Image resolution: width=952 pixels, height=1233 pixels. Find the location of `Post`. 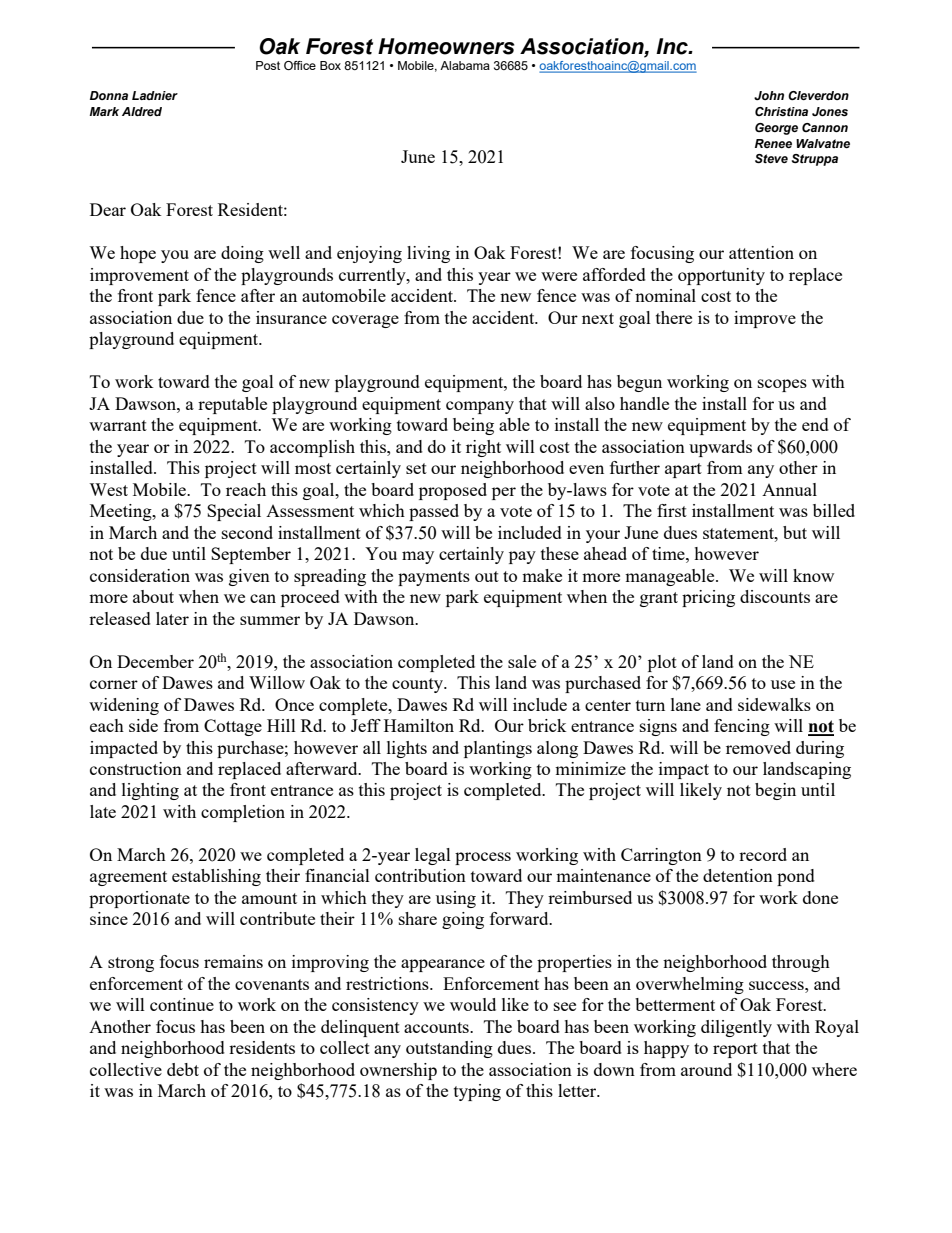

Post is located at coordinates (268, 65).
